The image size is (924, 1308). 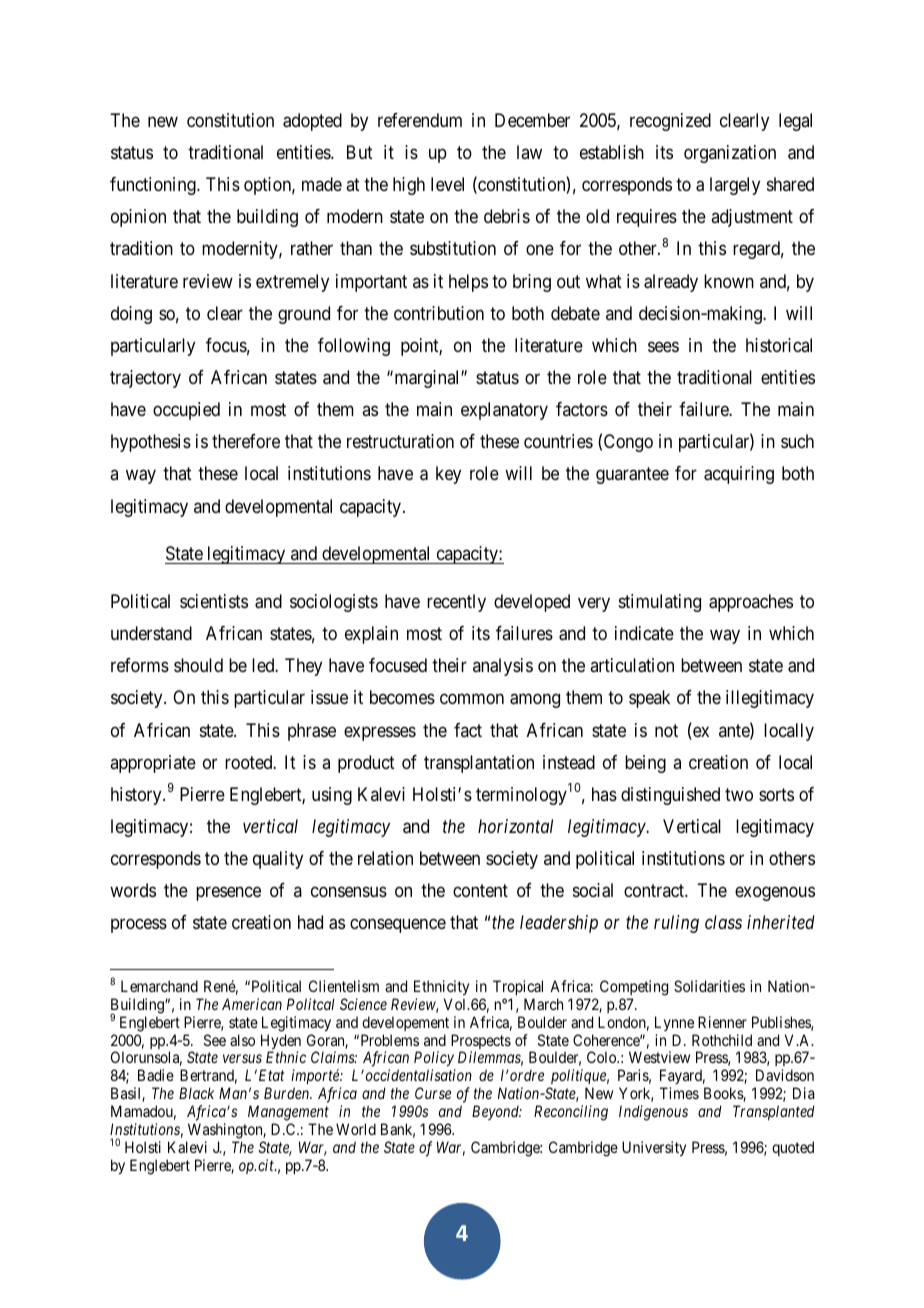 I want to click on level, so click(x=447, y=184).
